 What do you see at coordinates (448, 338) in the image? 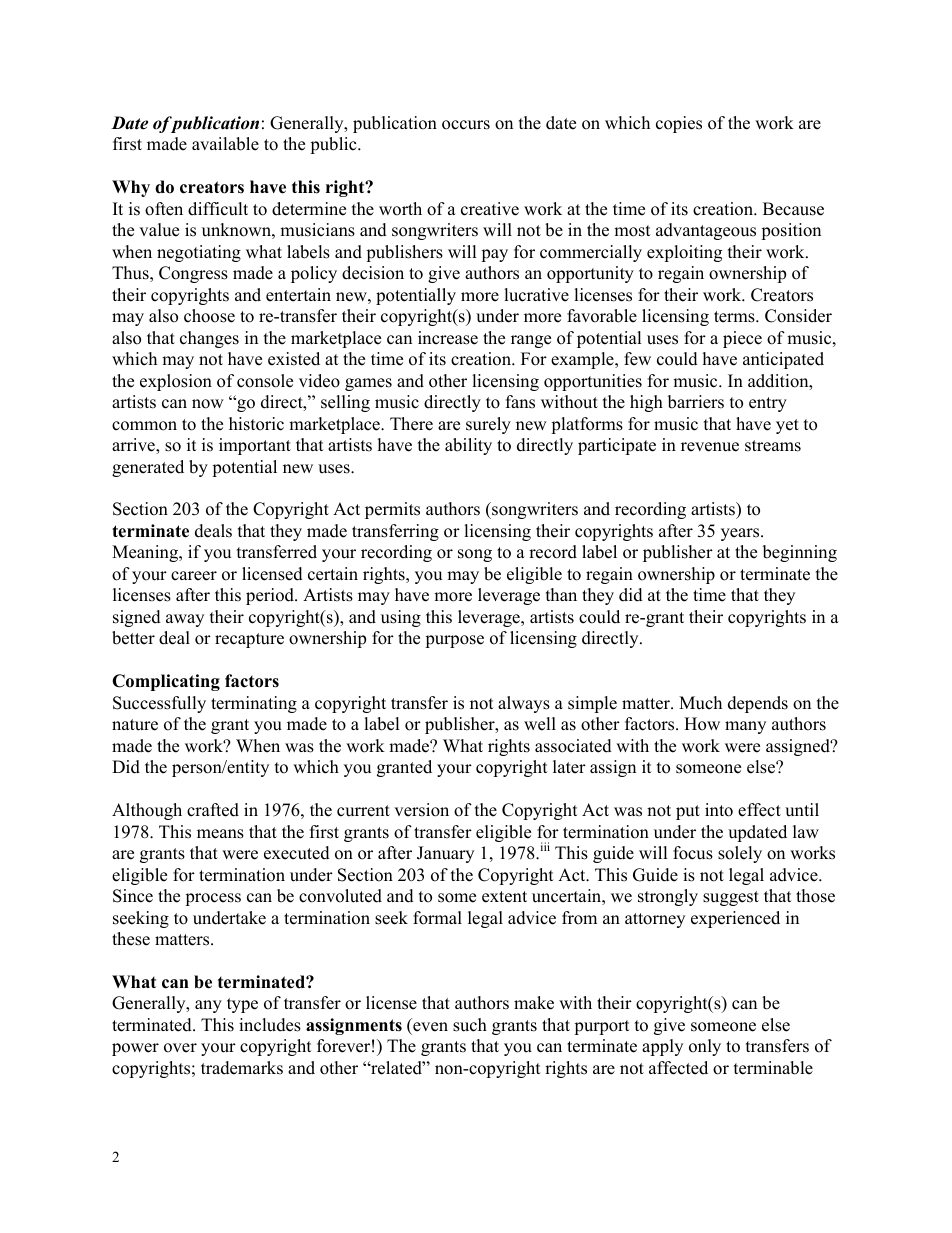
I see `increase` at bounding box center [448, 338].
